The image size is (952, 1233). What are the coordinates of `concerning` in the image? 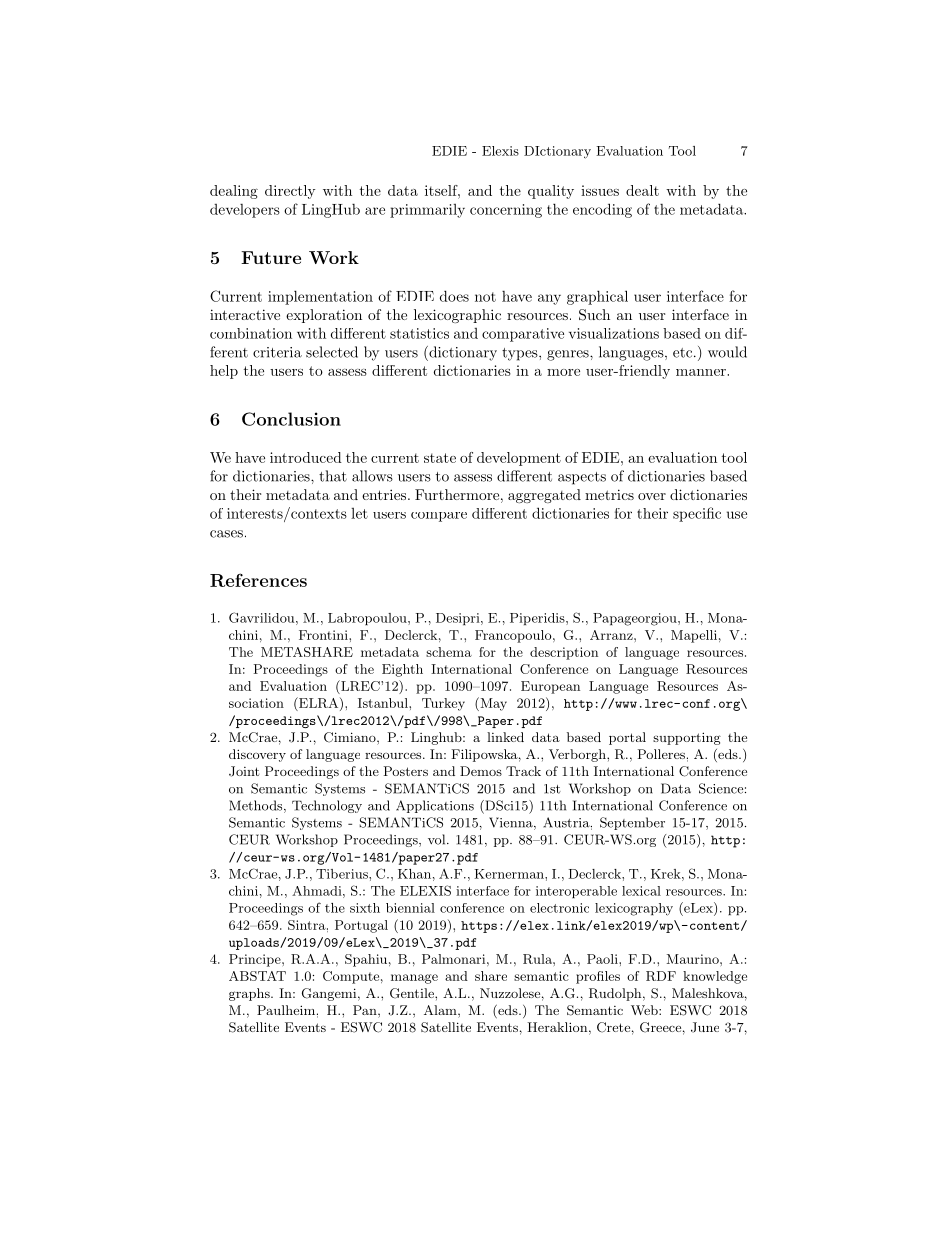 It's located at (506, 211).
